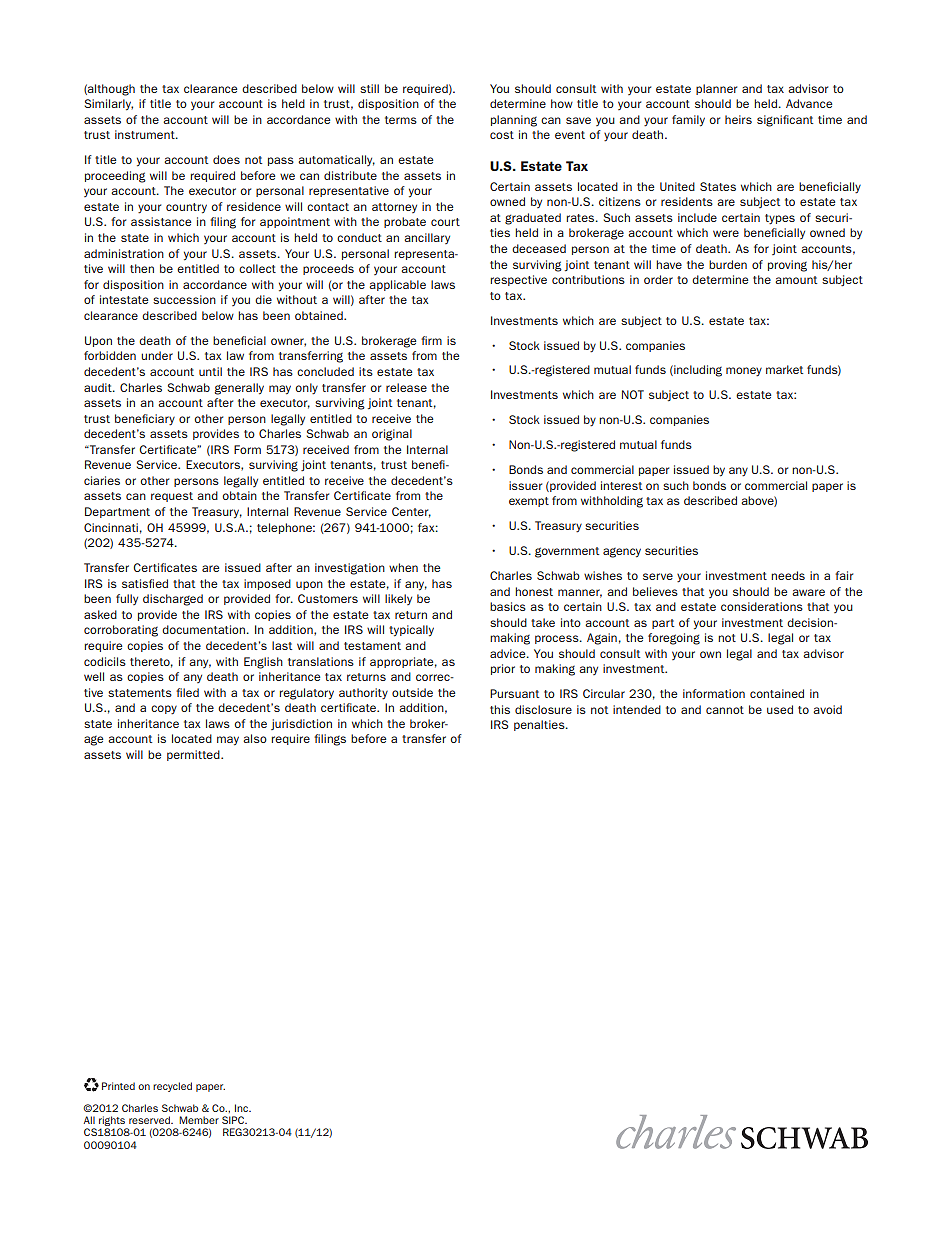 The width and height of the screenshot is (952, 1233). What do you see at coordinates (172, 1087) in the screenshot?
I see `recycled` at bounding box center [172, 1087].
